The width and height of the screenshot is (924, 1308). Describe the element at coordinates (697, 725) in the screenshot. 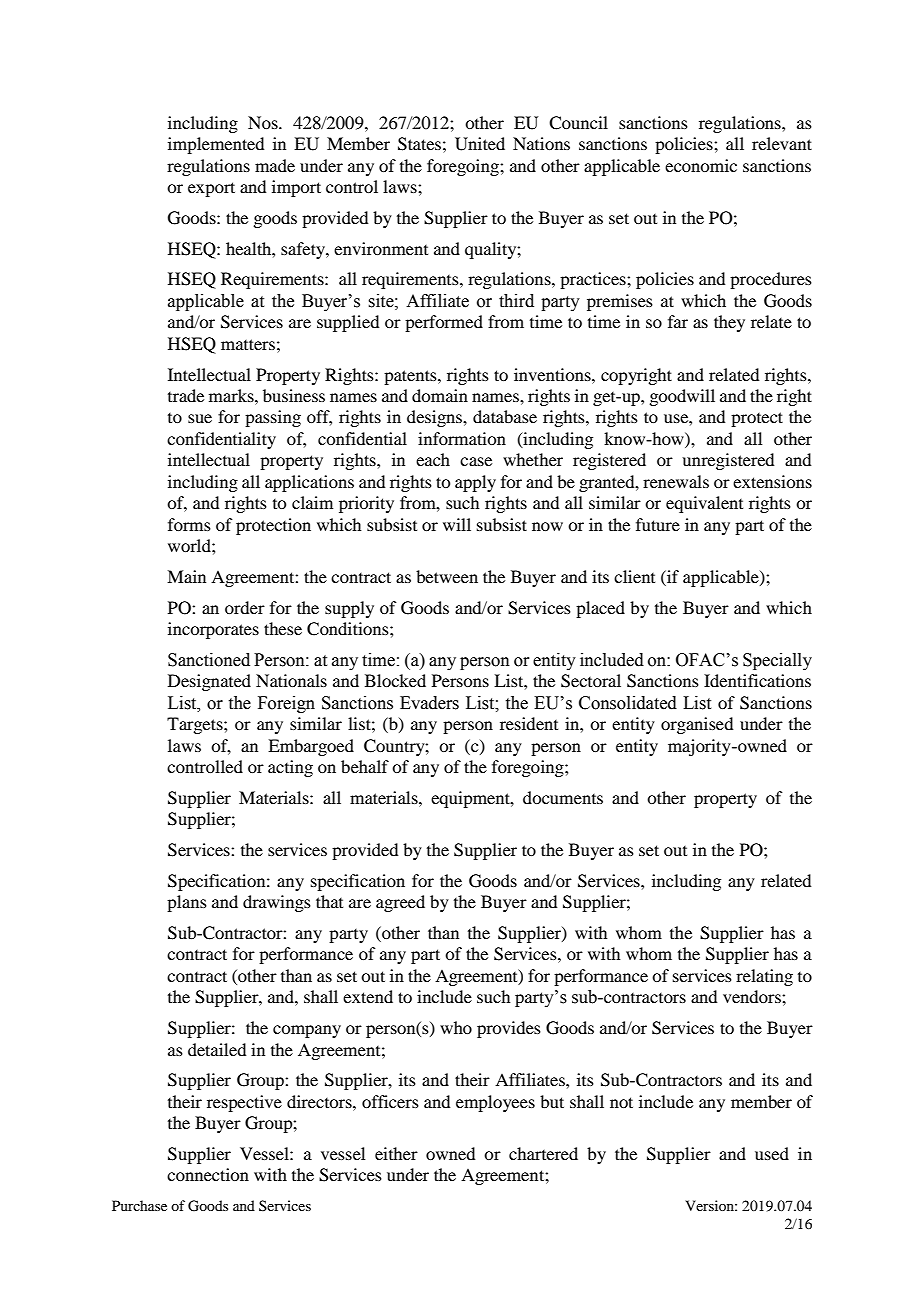

I see `organised` at that location.
